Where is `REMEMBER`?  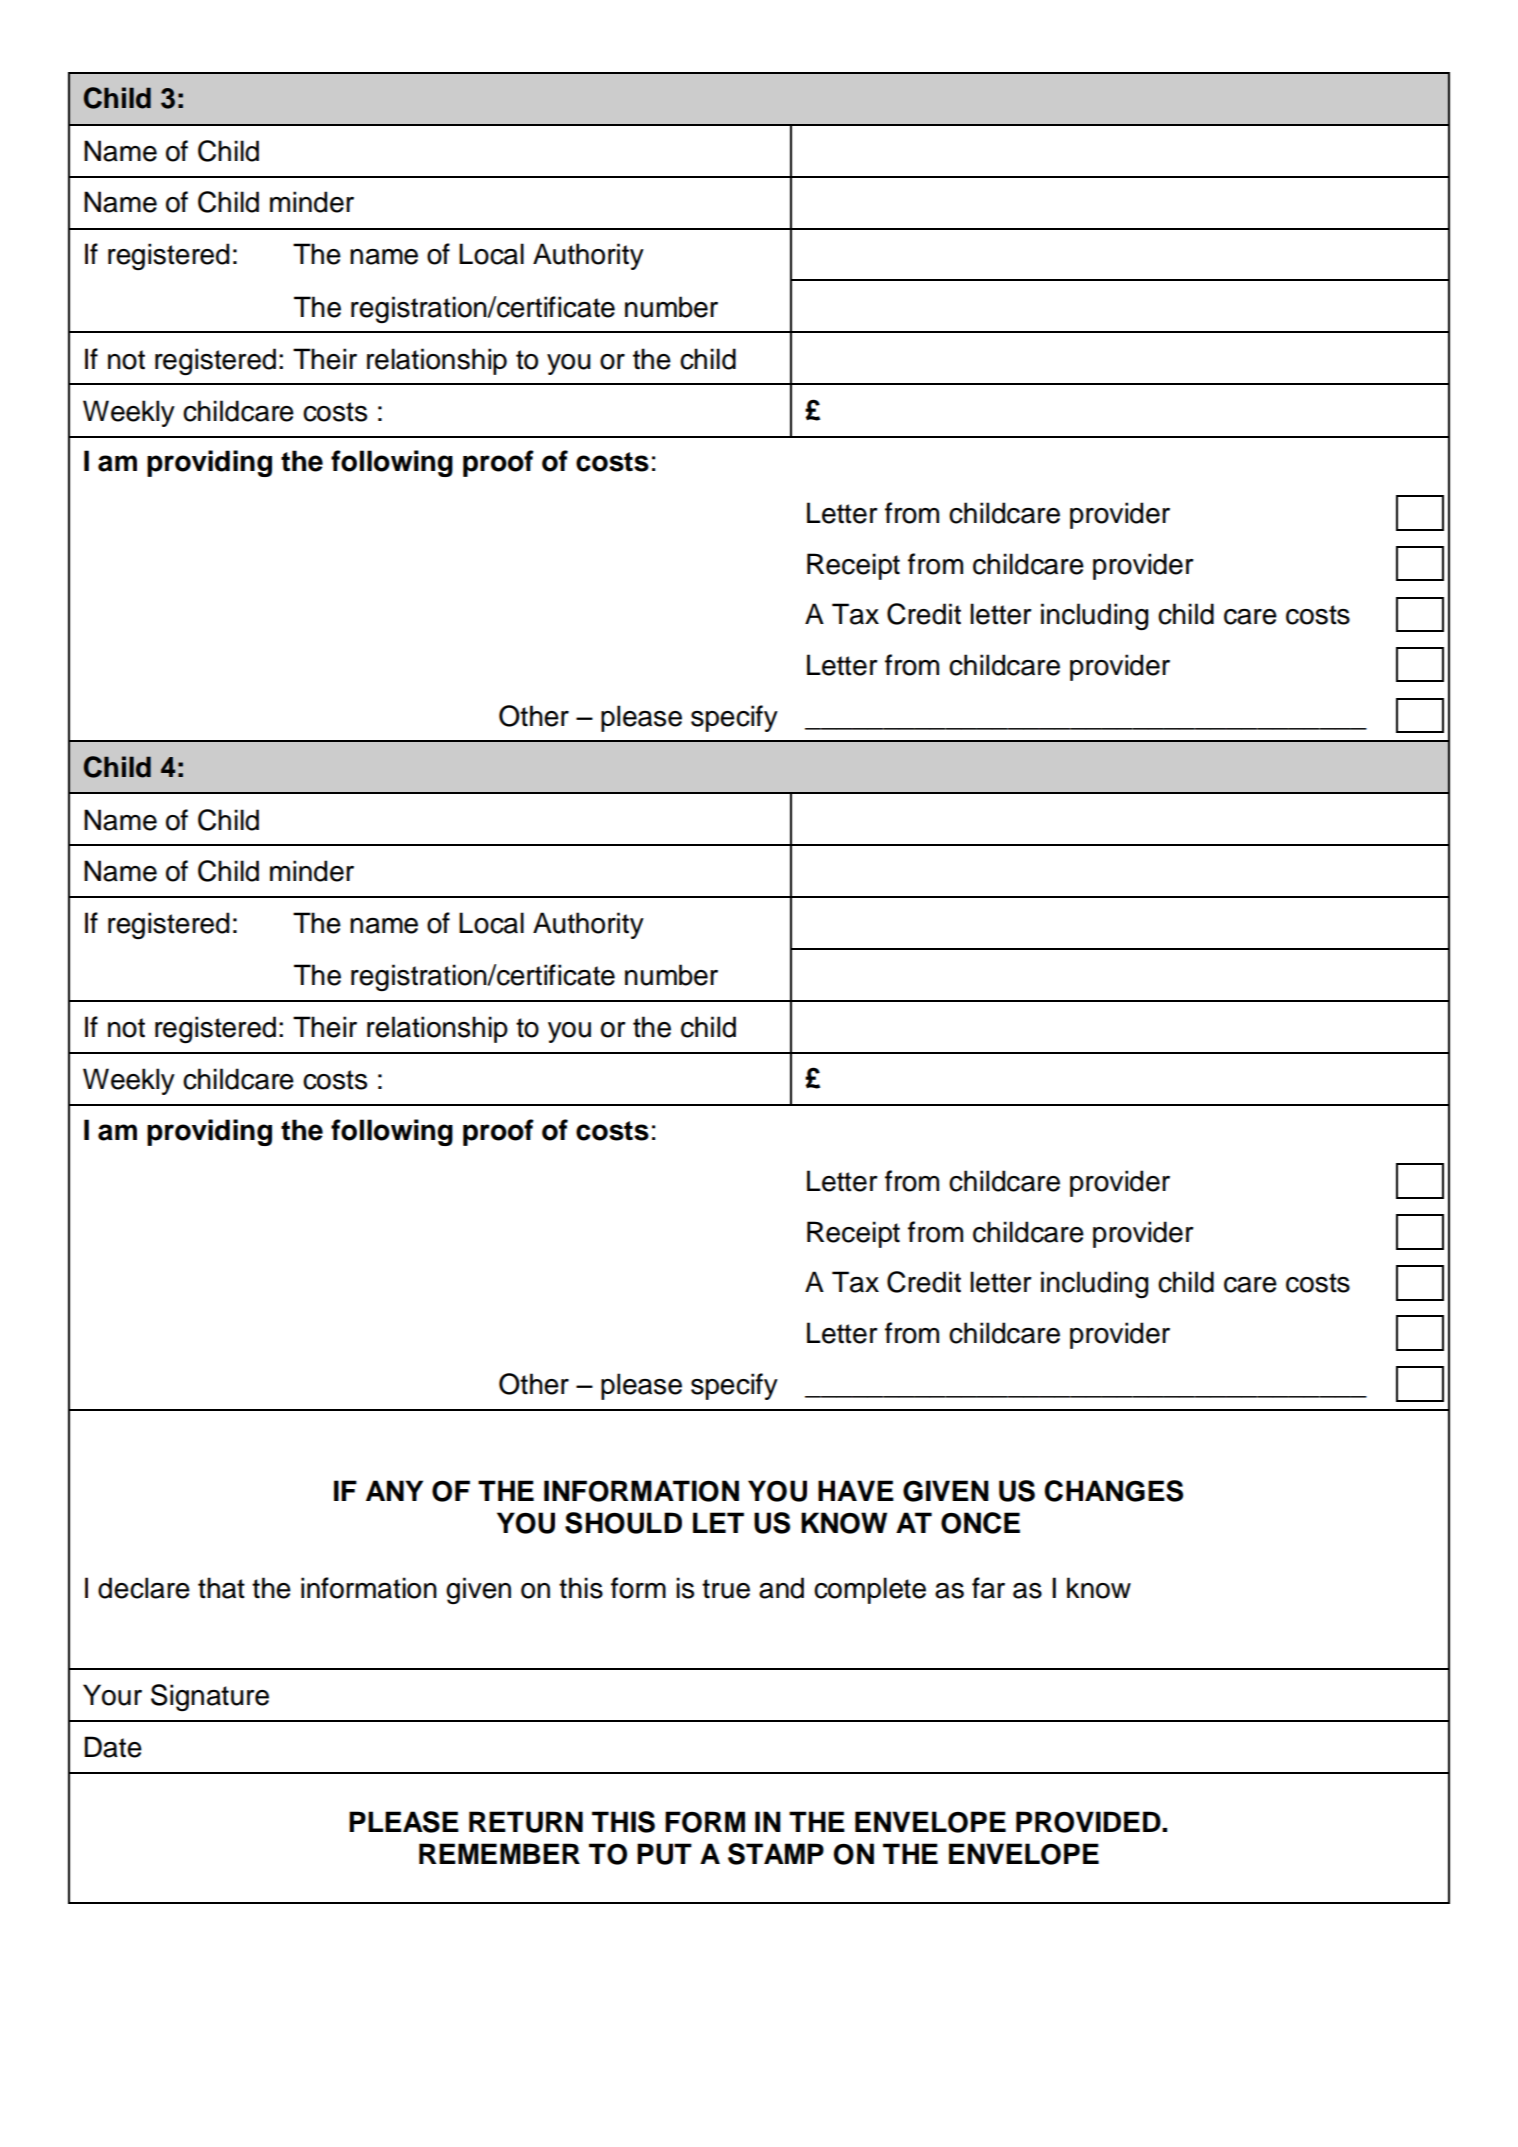 REMEMBER is located at coordinates (499, 1853).
